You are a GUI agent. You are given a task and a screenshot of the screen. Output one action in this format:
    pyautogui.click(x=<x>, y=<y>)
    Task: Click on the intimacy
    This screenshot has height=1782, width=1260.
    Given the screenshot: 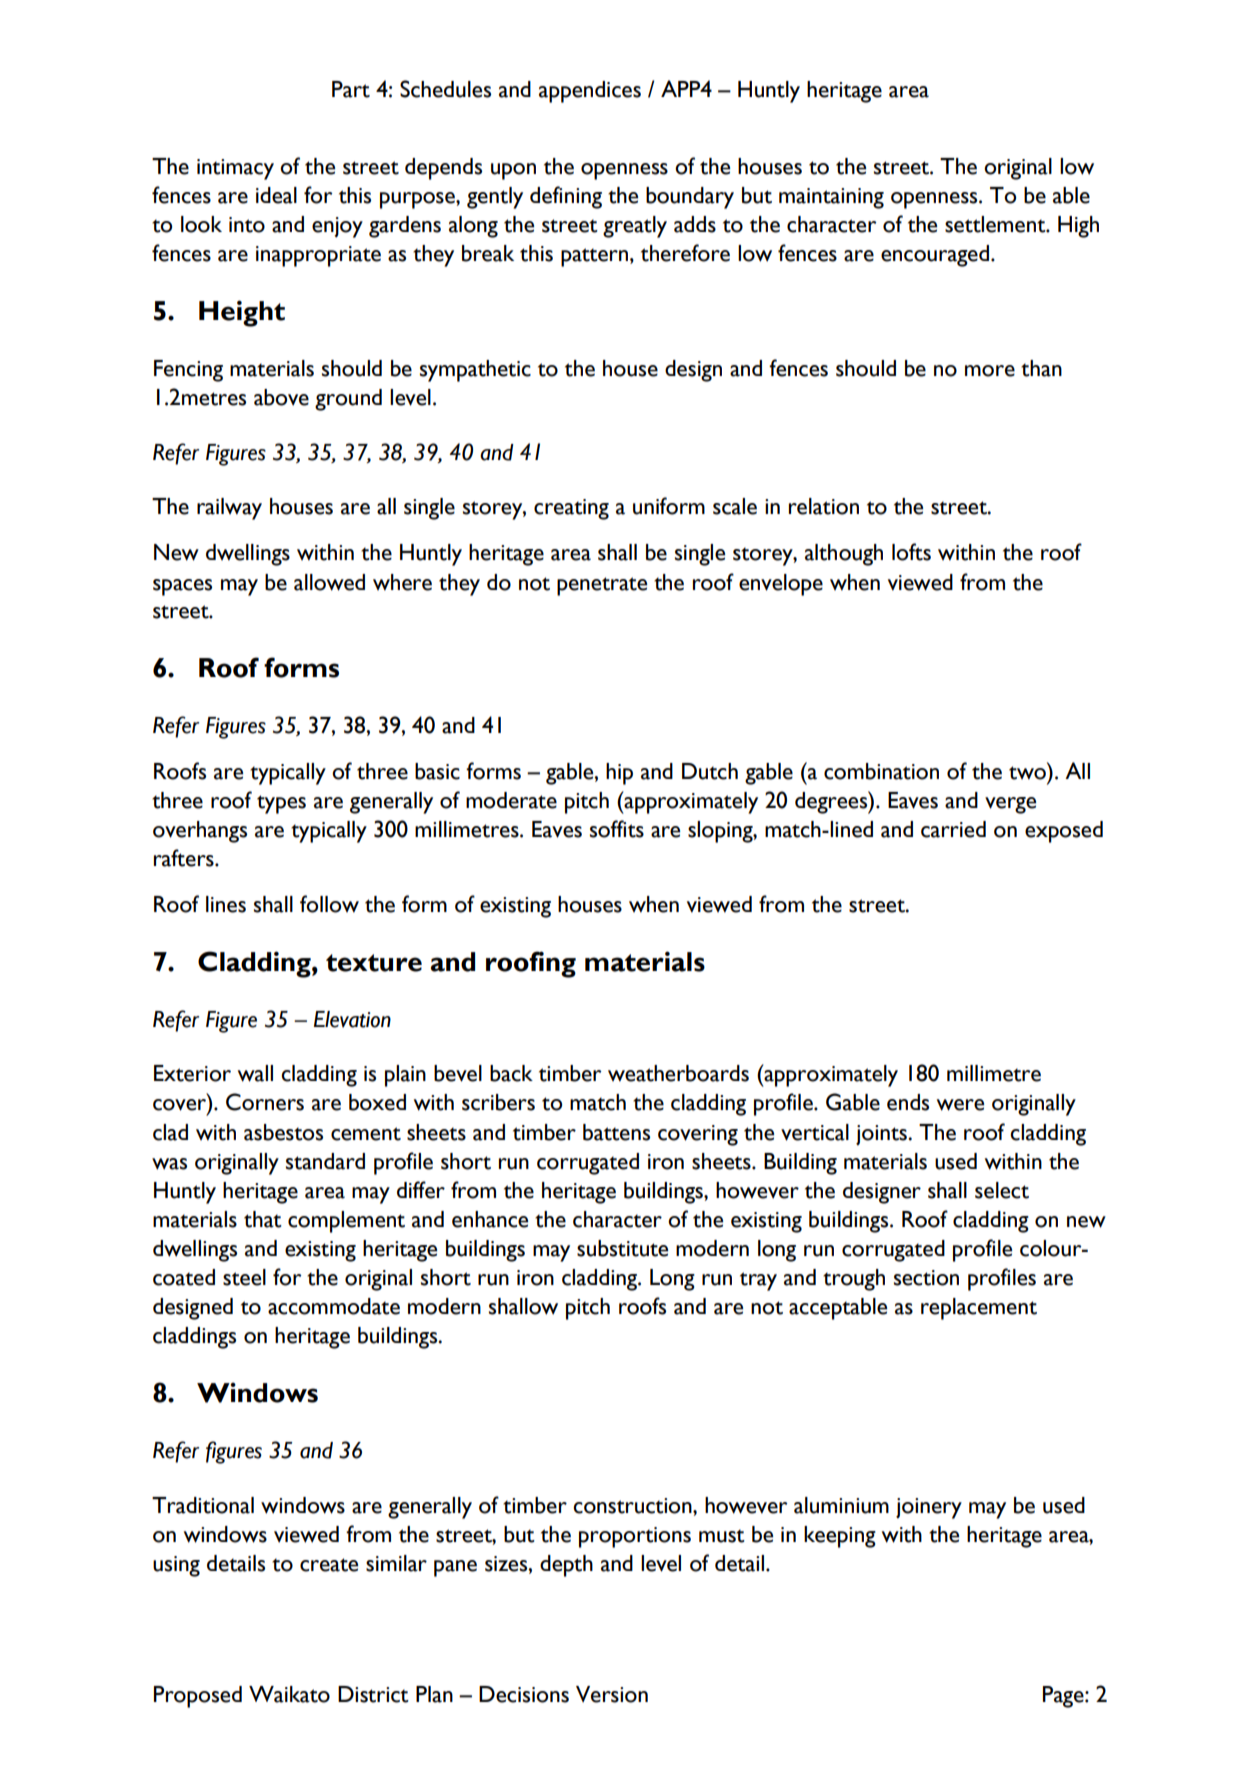 What is the action you would take?
    pyautogui.click(x=235, y=169)
